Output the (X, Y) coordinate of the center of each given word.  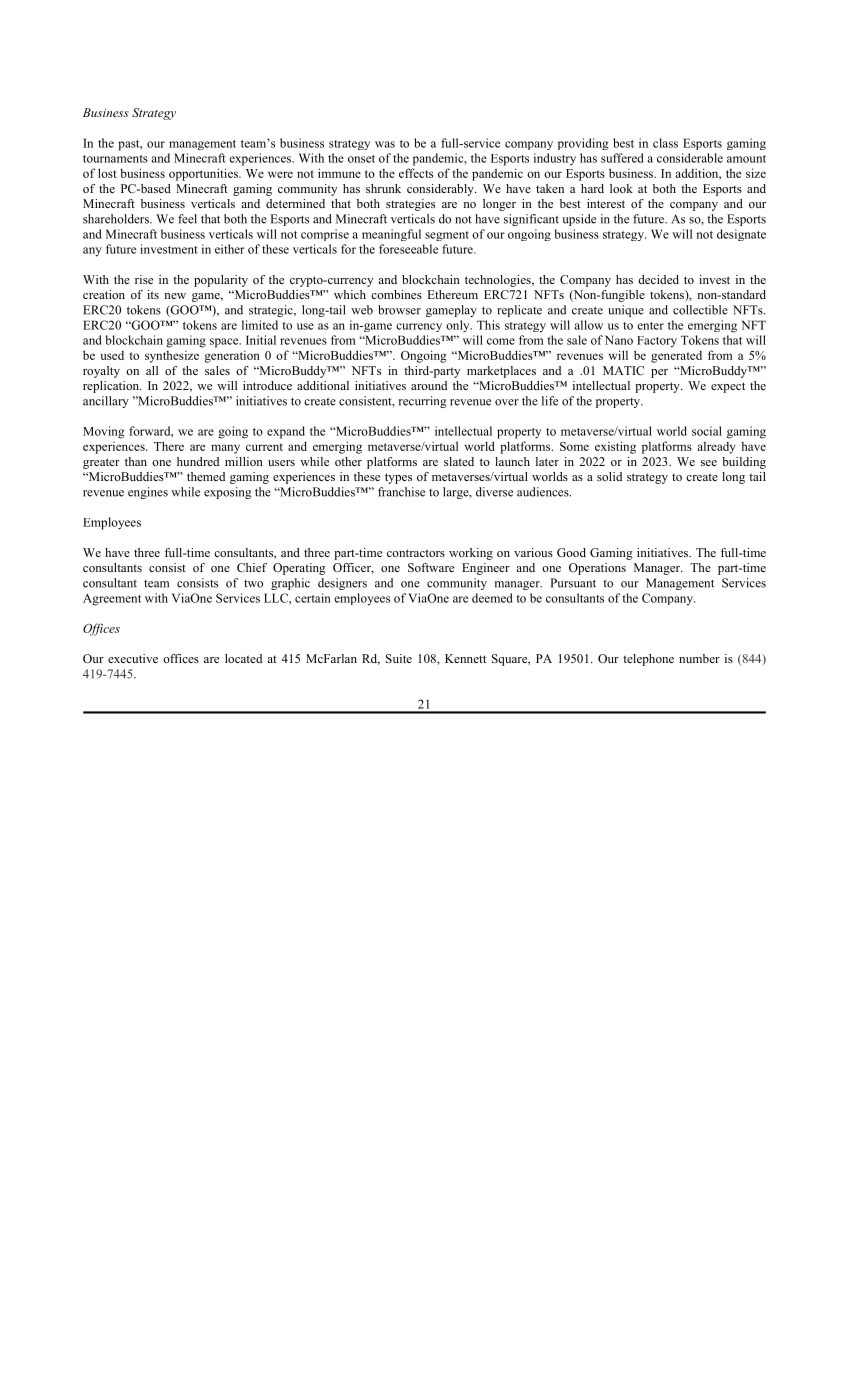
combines (396, 294)
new (175, 296)
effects (416, 173)
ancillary (106, 402)
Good (571, 552)
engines (148, 493)
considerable (690, 158)
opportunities (204, 174)
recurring (422, 402)
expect (728, 387)
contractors (416, 553)
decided (658, 279)
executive (133, 658)
